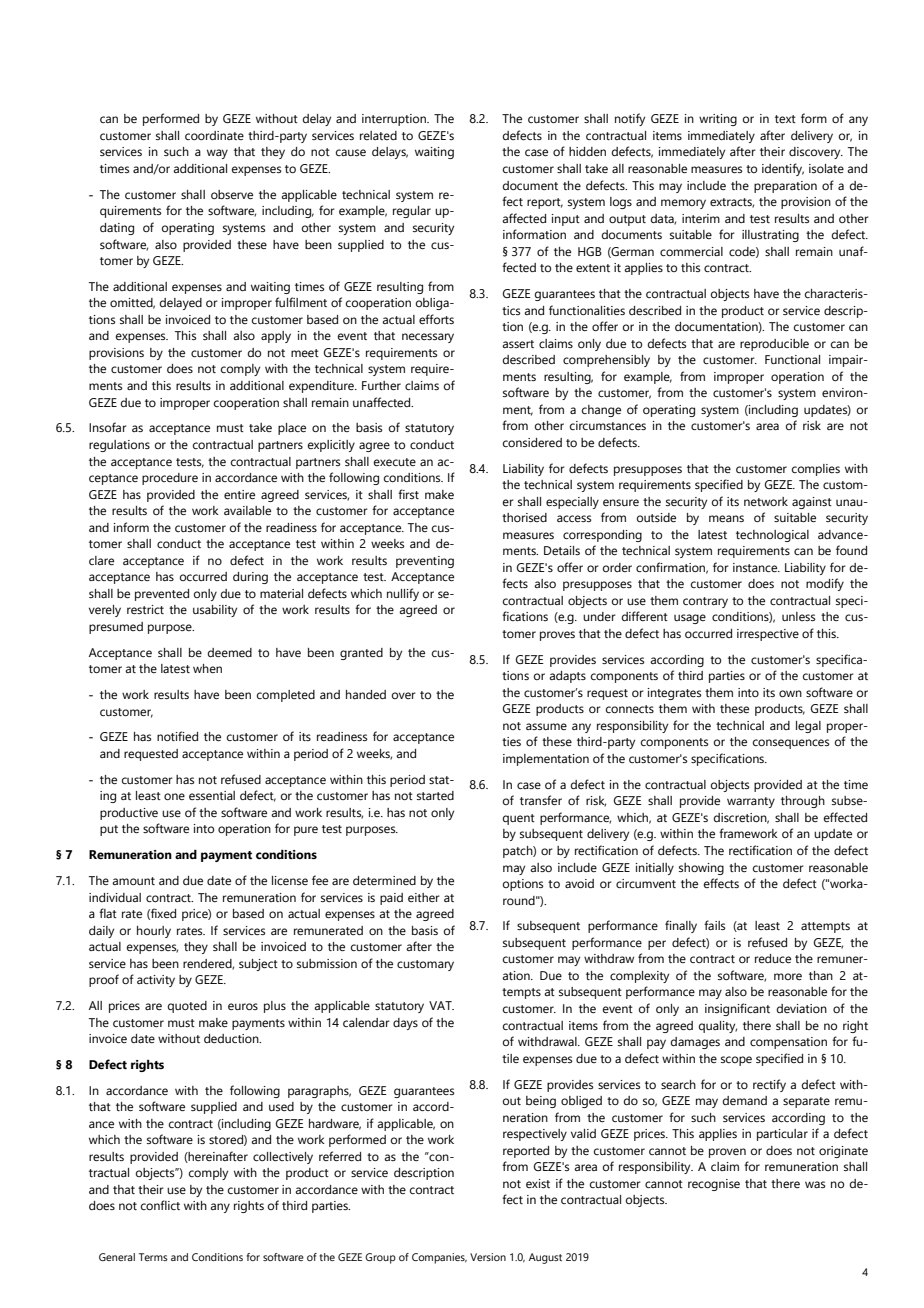  What do you see at coordinates (808, 727) in the document?
I see `legal` at bounding box center [808, 727].
